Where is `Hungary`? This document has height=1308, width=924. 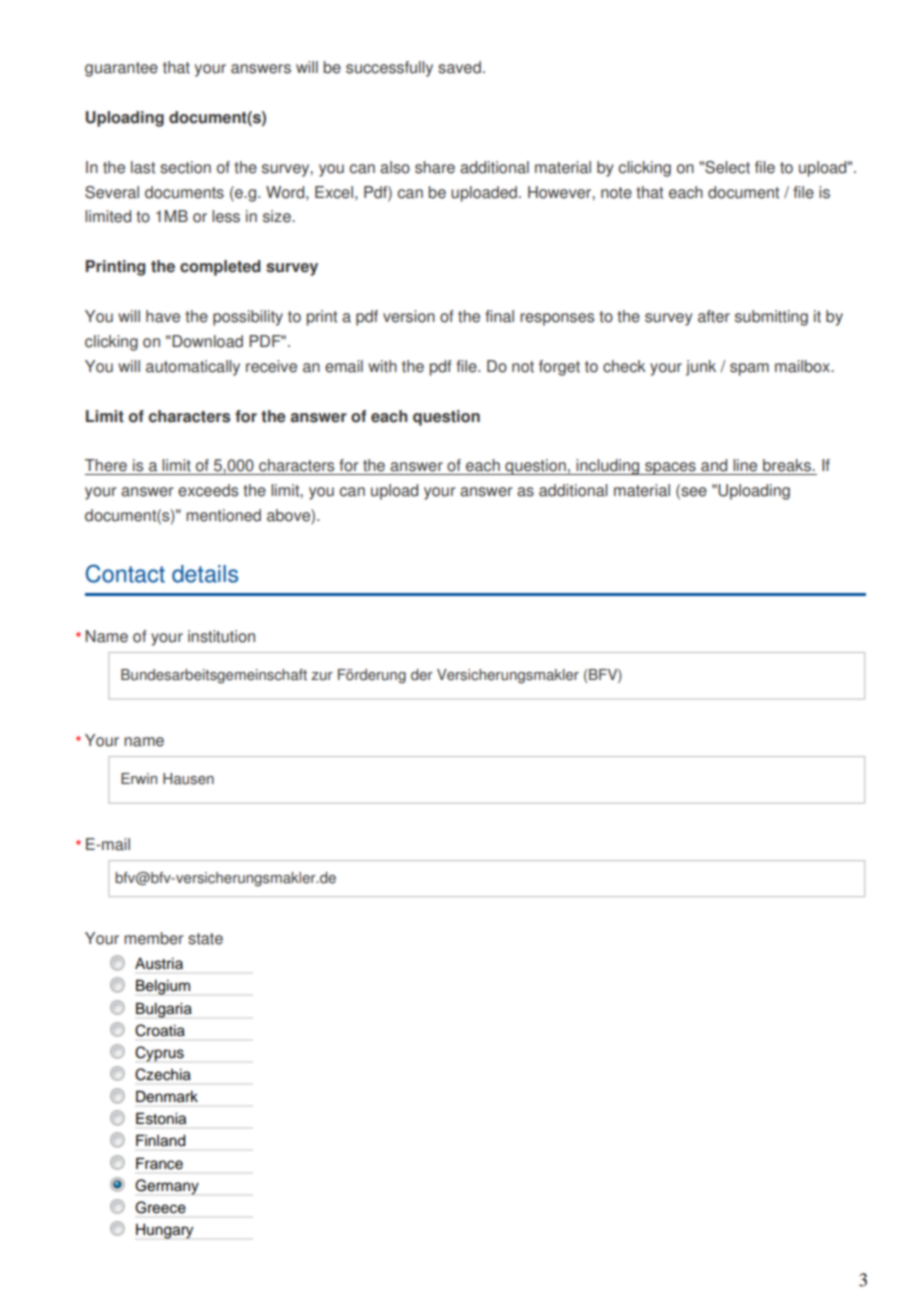 Hungary is located at coordinates (164, 1231).
